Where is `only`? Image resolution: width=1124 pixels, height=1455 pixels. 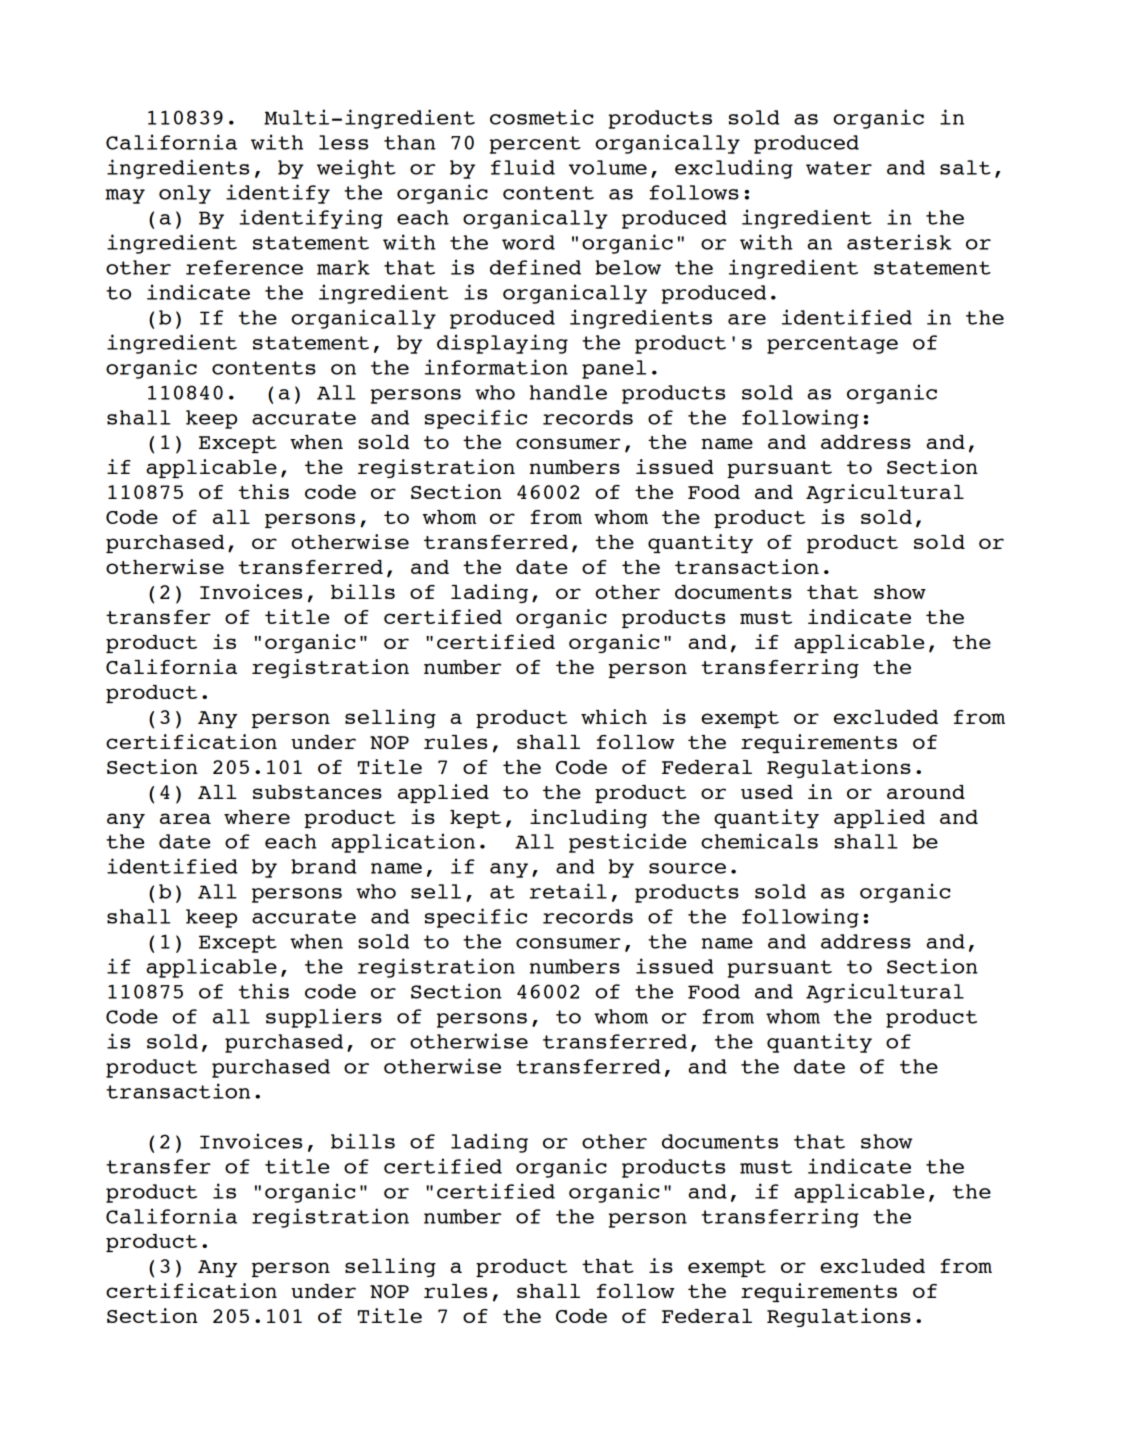
only is located at coordinates (185, 194).
